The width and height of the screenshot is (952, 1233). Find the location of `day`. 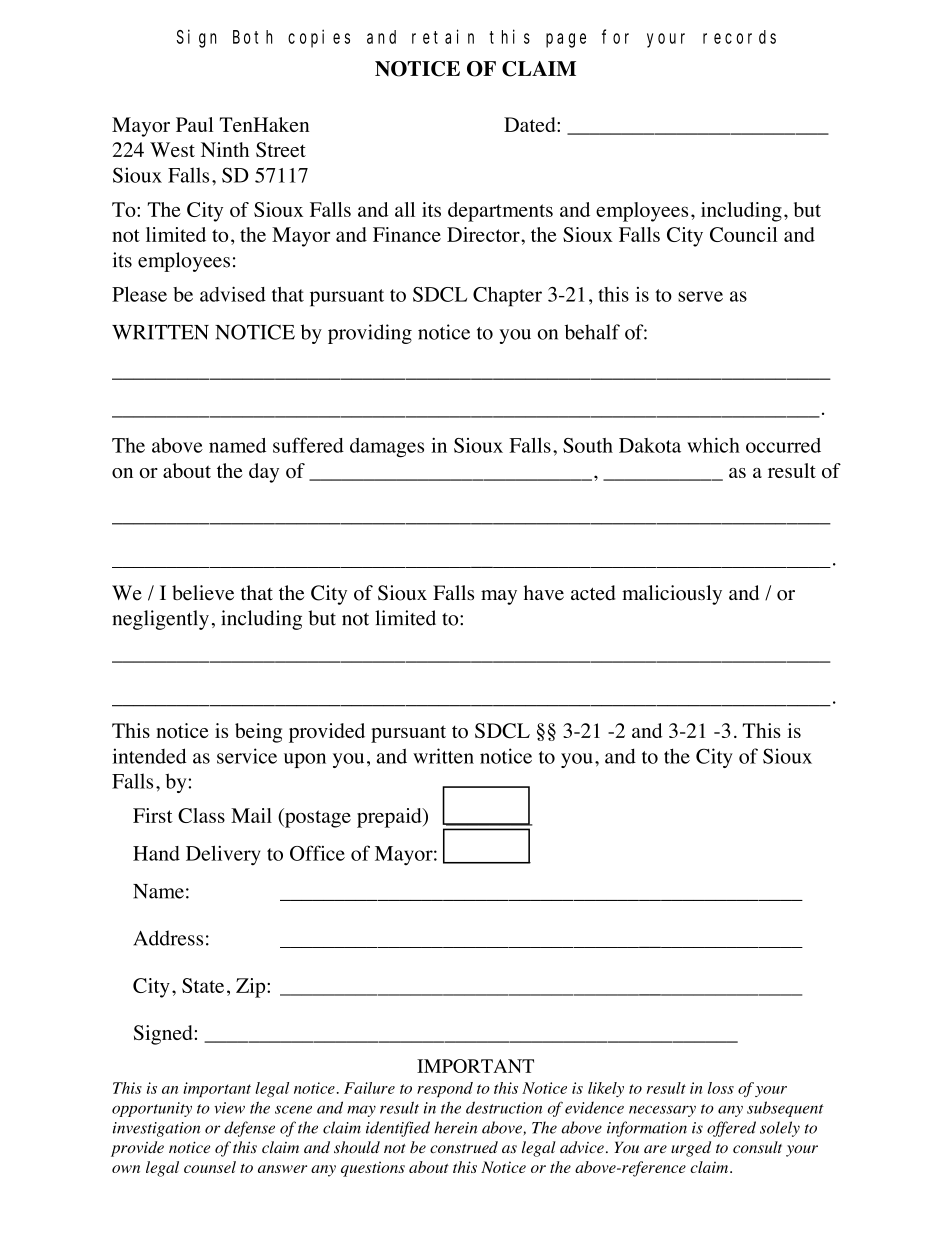

day is located at coordinates (264, 473).
